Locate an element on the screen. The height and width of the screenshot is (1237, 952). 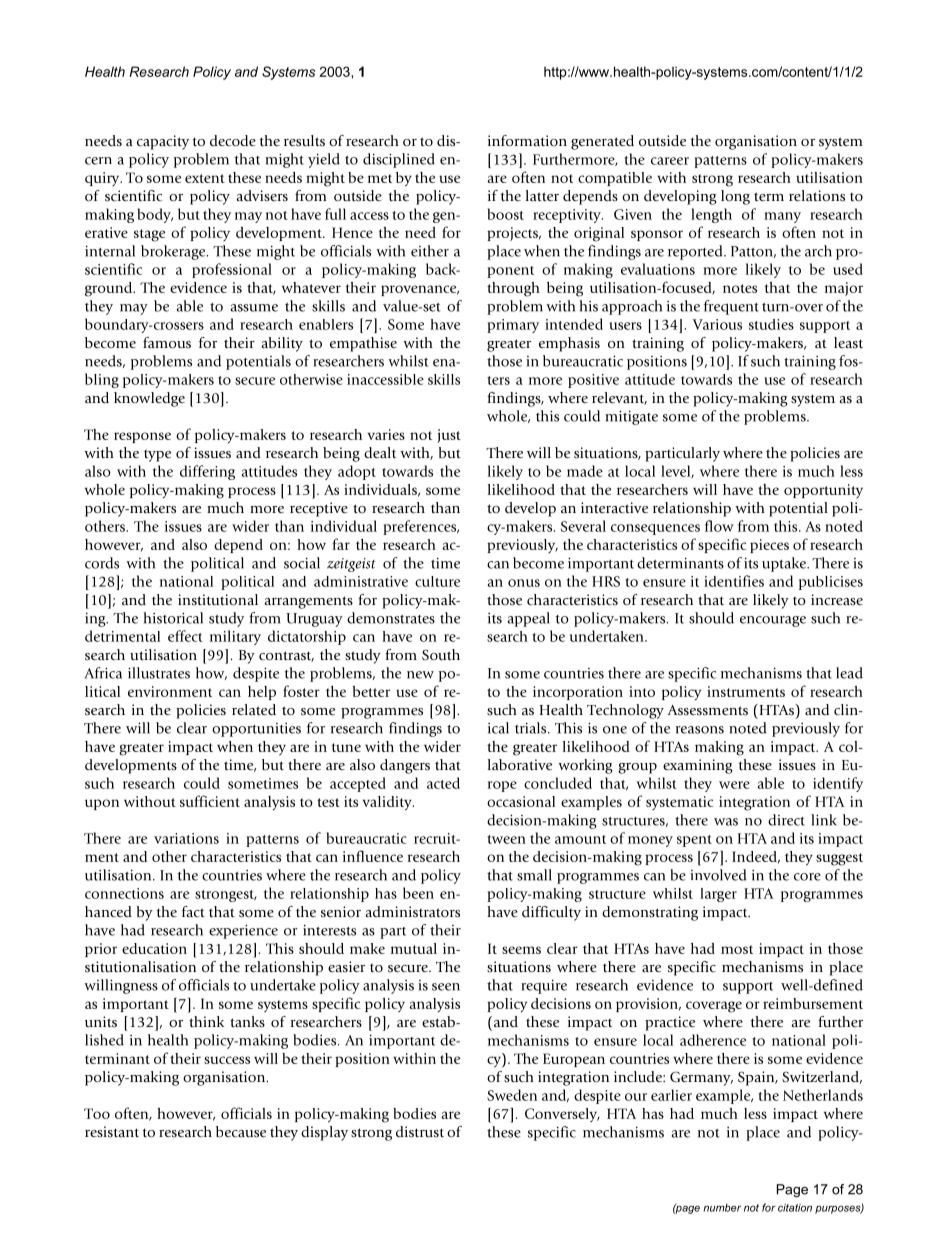
boost is located at coordinates (505, 214).
